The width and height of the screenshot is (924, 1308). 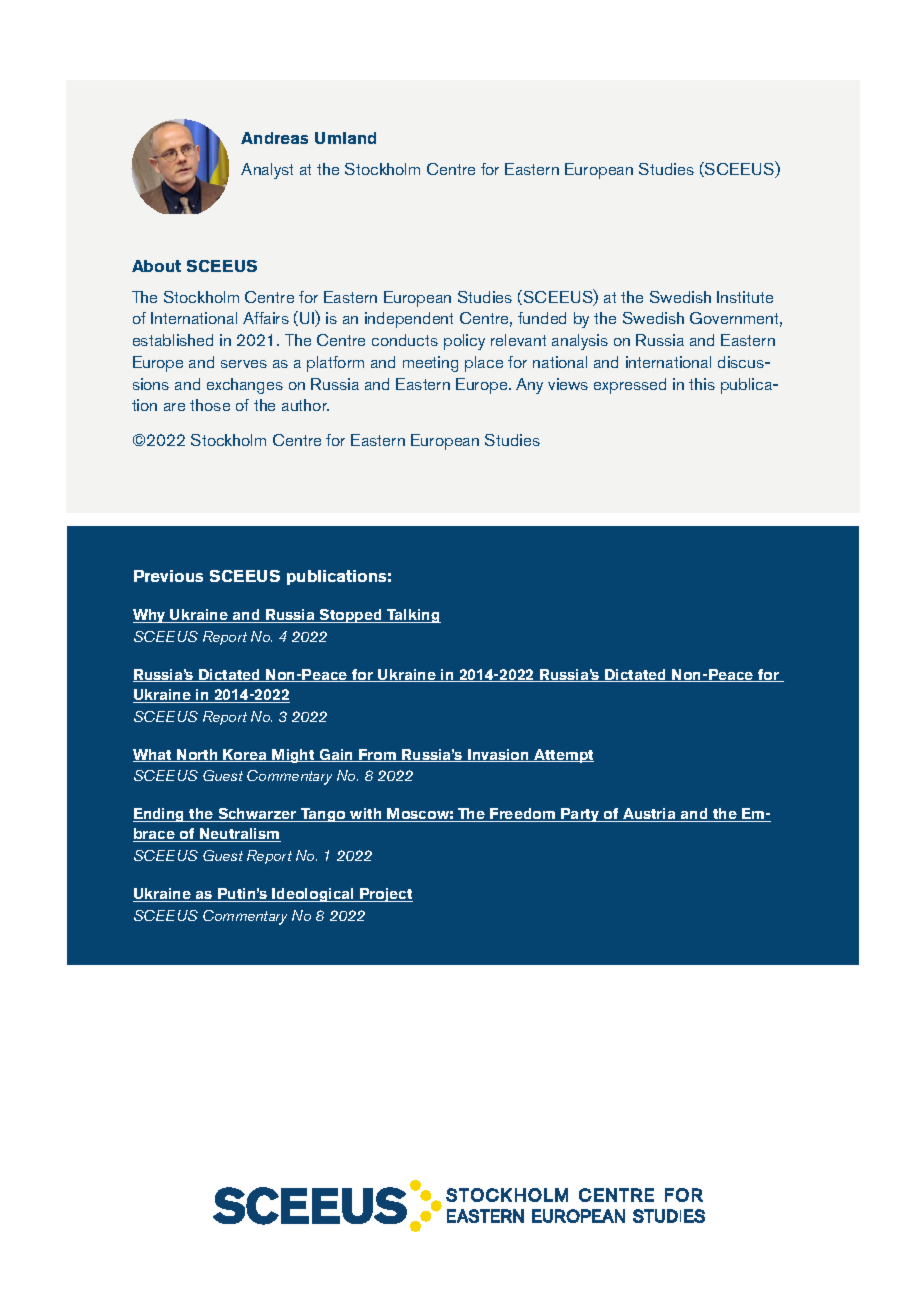 What do you see at coordinates (267, 171) in the screenshot?
I see `Analyst` at bounding box center [267, 171].
